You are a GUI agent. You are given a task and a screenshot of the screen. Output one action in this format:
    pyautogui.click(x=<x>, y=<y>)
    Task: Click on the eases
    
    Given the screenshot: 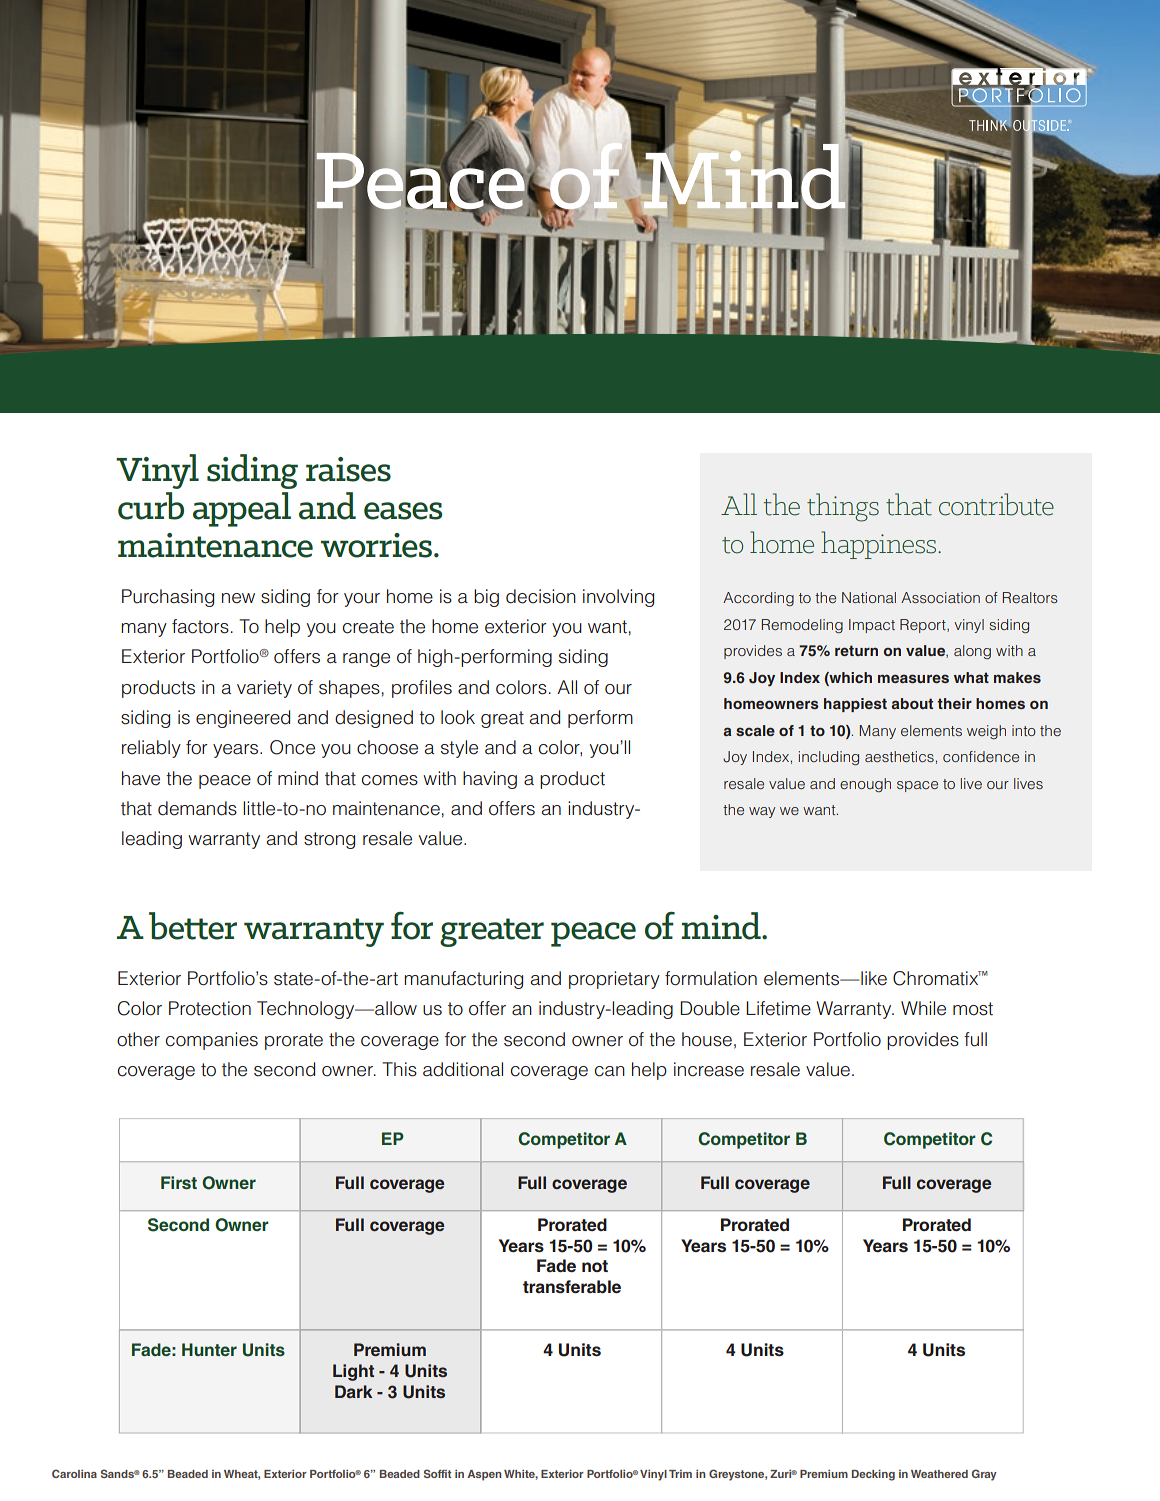 What is the action you would take?
    pyautogui.click(x=403, y=511)
